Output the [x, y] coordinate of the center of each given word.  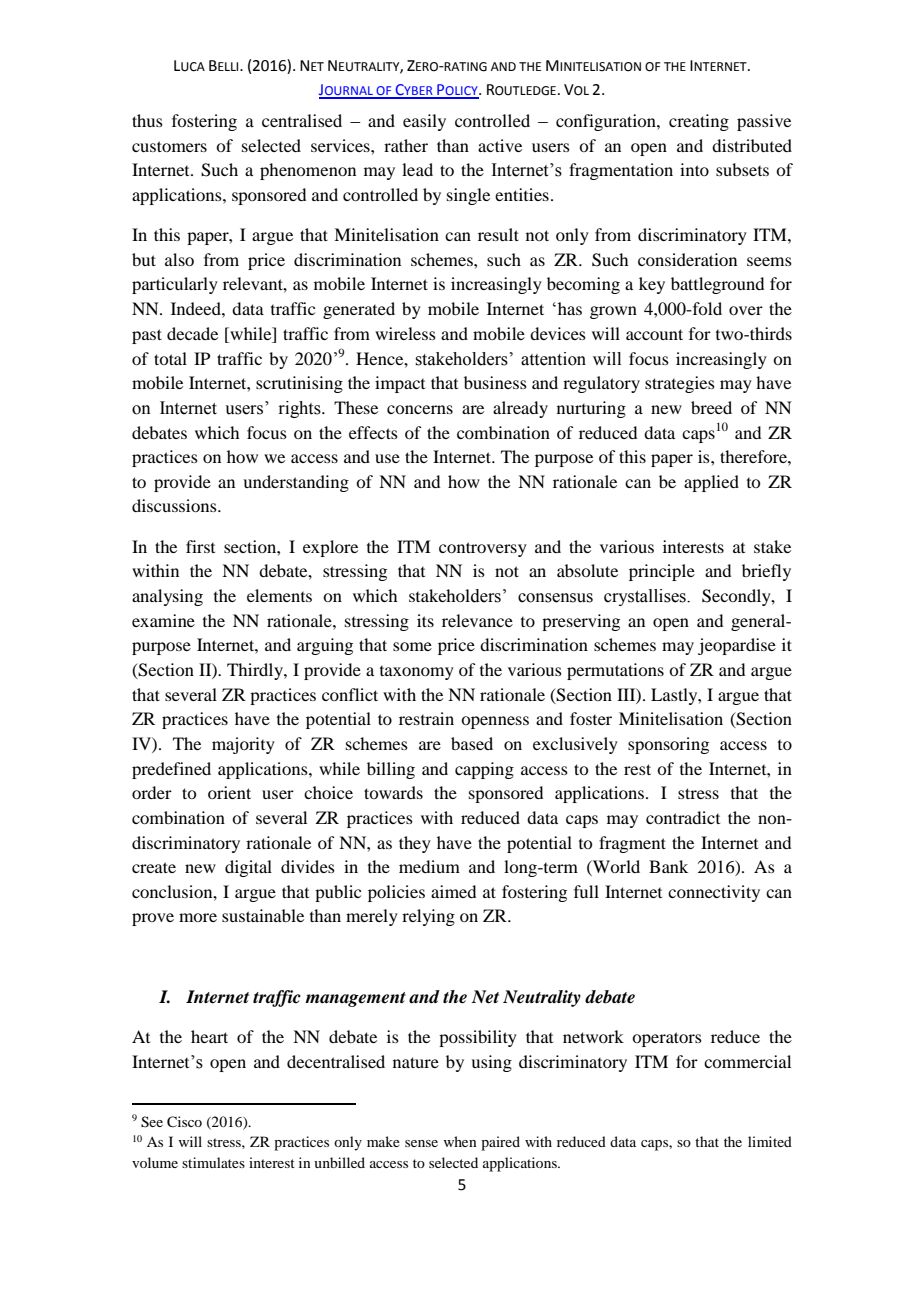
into [694, 169]
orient [229, 792]
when [460, 1141]
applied [711, 483]
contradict [683, 817]
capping [484, 770]
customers [169, 146]
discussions [175, 505]
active [500, 145]
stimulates [213, 1162]
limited [770, 1141]
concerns [420, 409]
